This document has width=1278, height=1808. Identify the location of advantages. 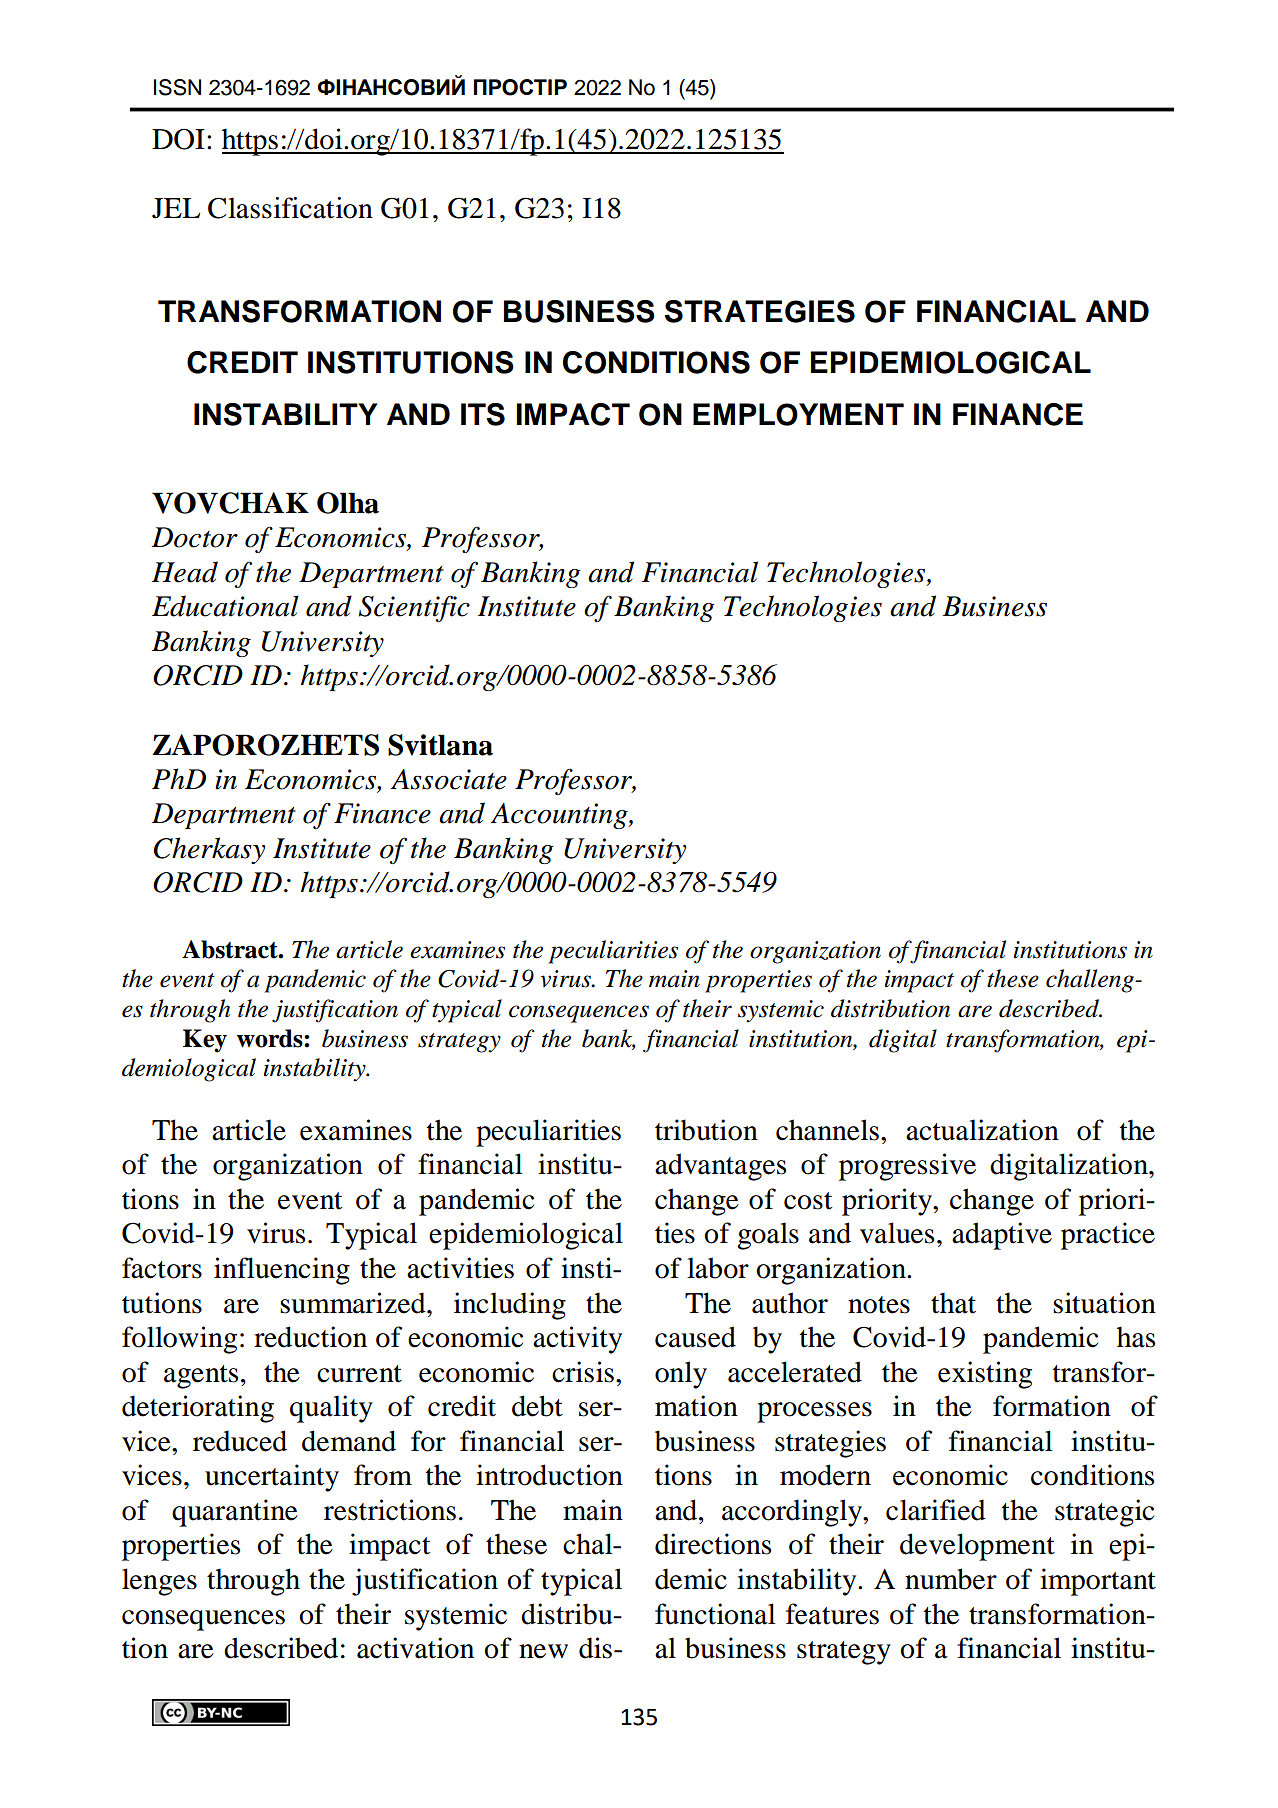
(720, 1167).
